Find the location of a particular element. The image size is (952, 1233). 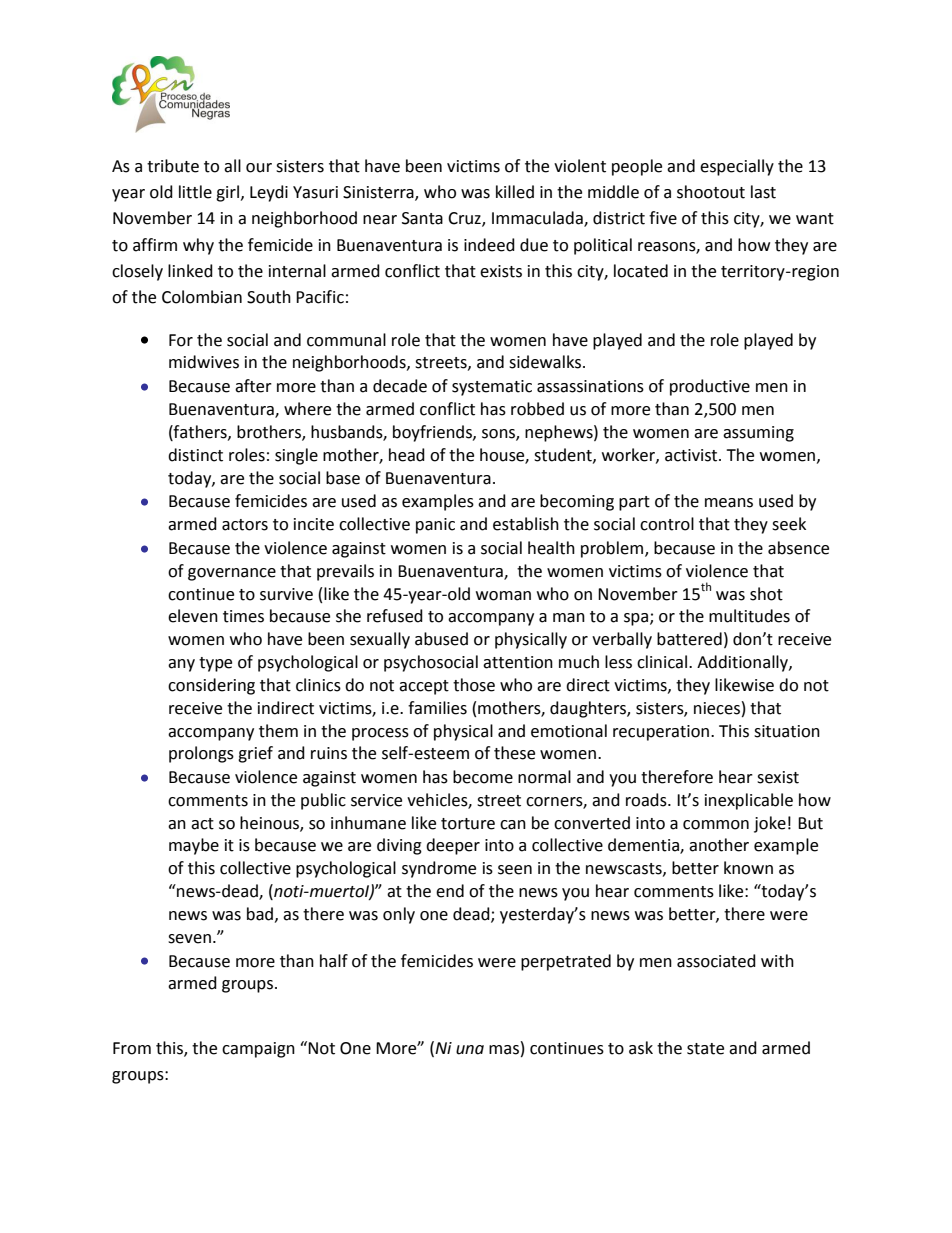

boyfriends is located at coordinates (433, 433).
